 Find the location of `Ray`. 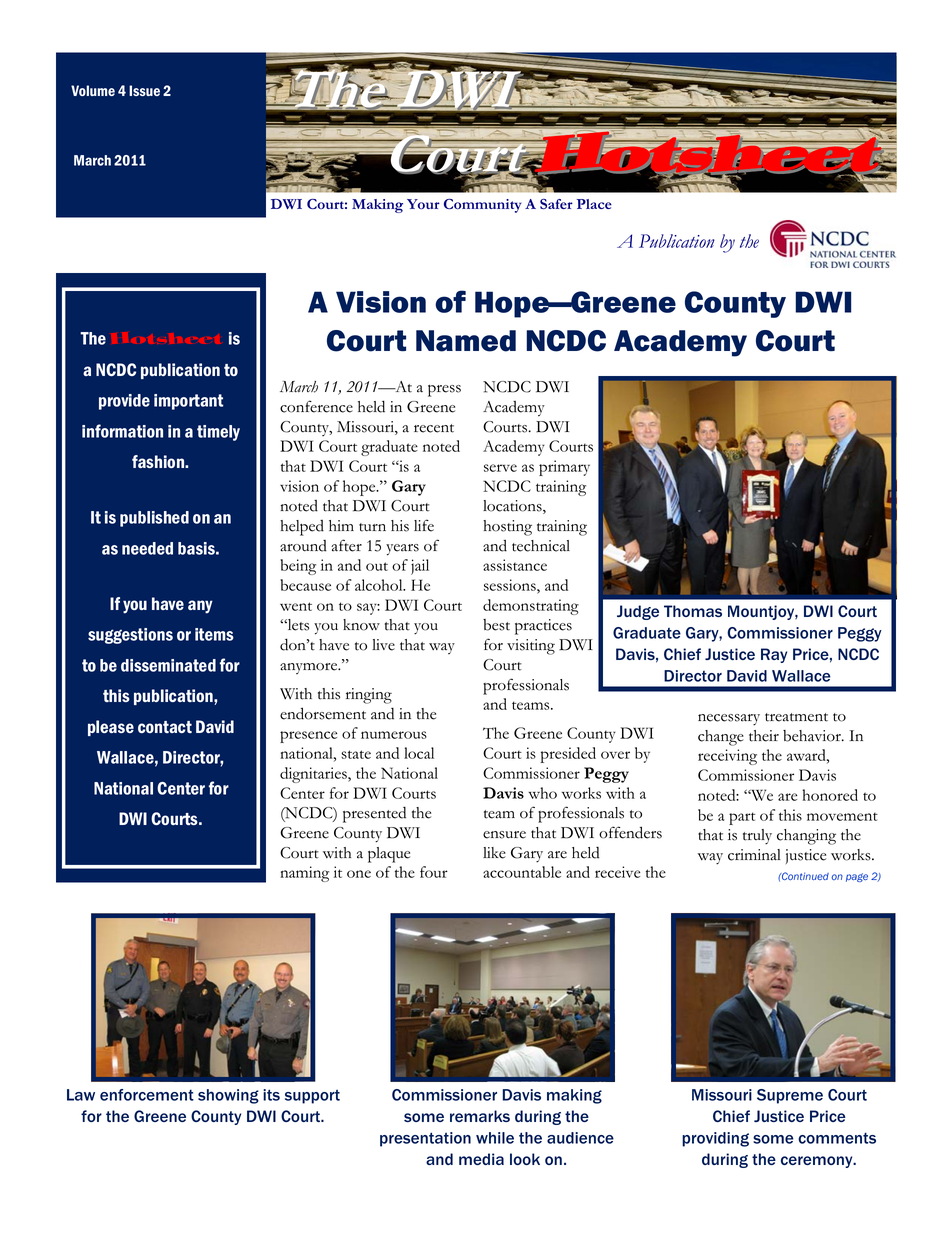

Ray is located at coordinates (774, 655).
